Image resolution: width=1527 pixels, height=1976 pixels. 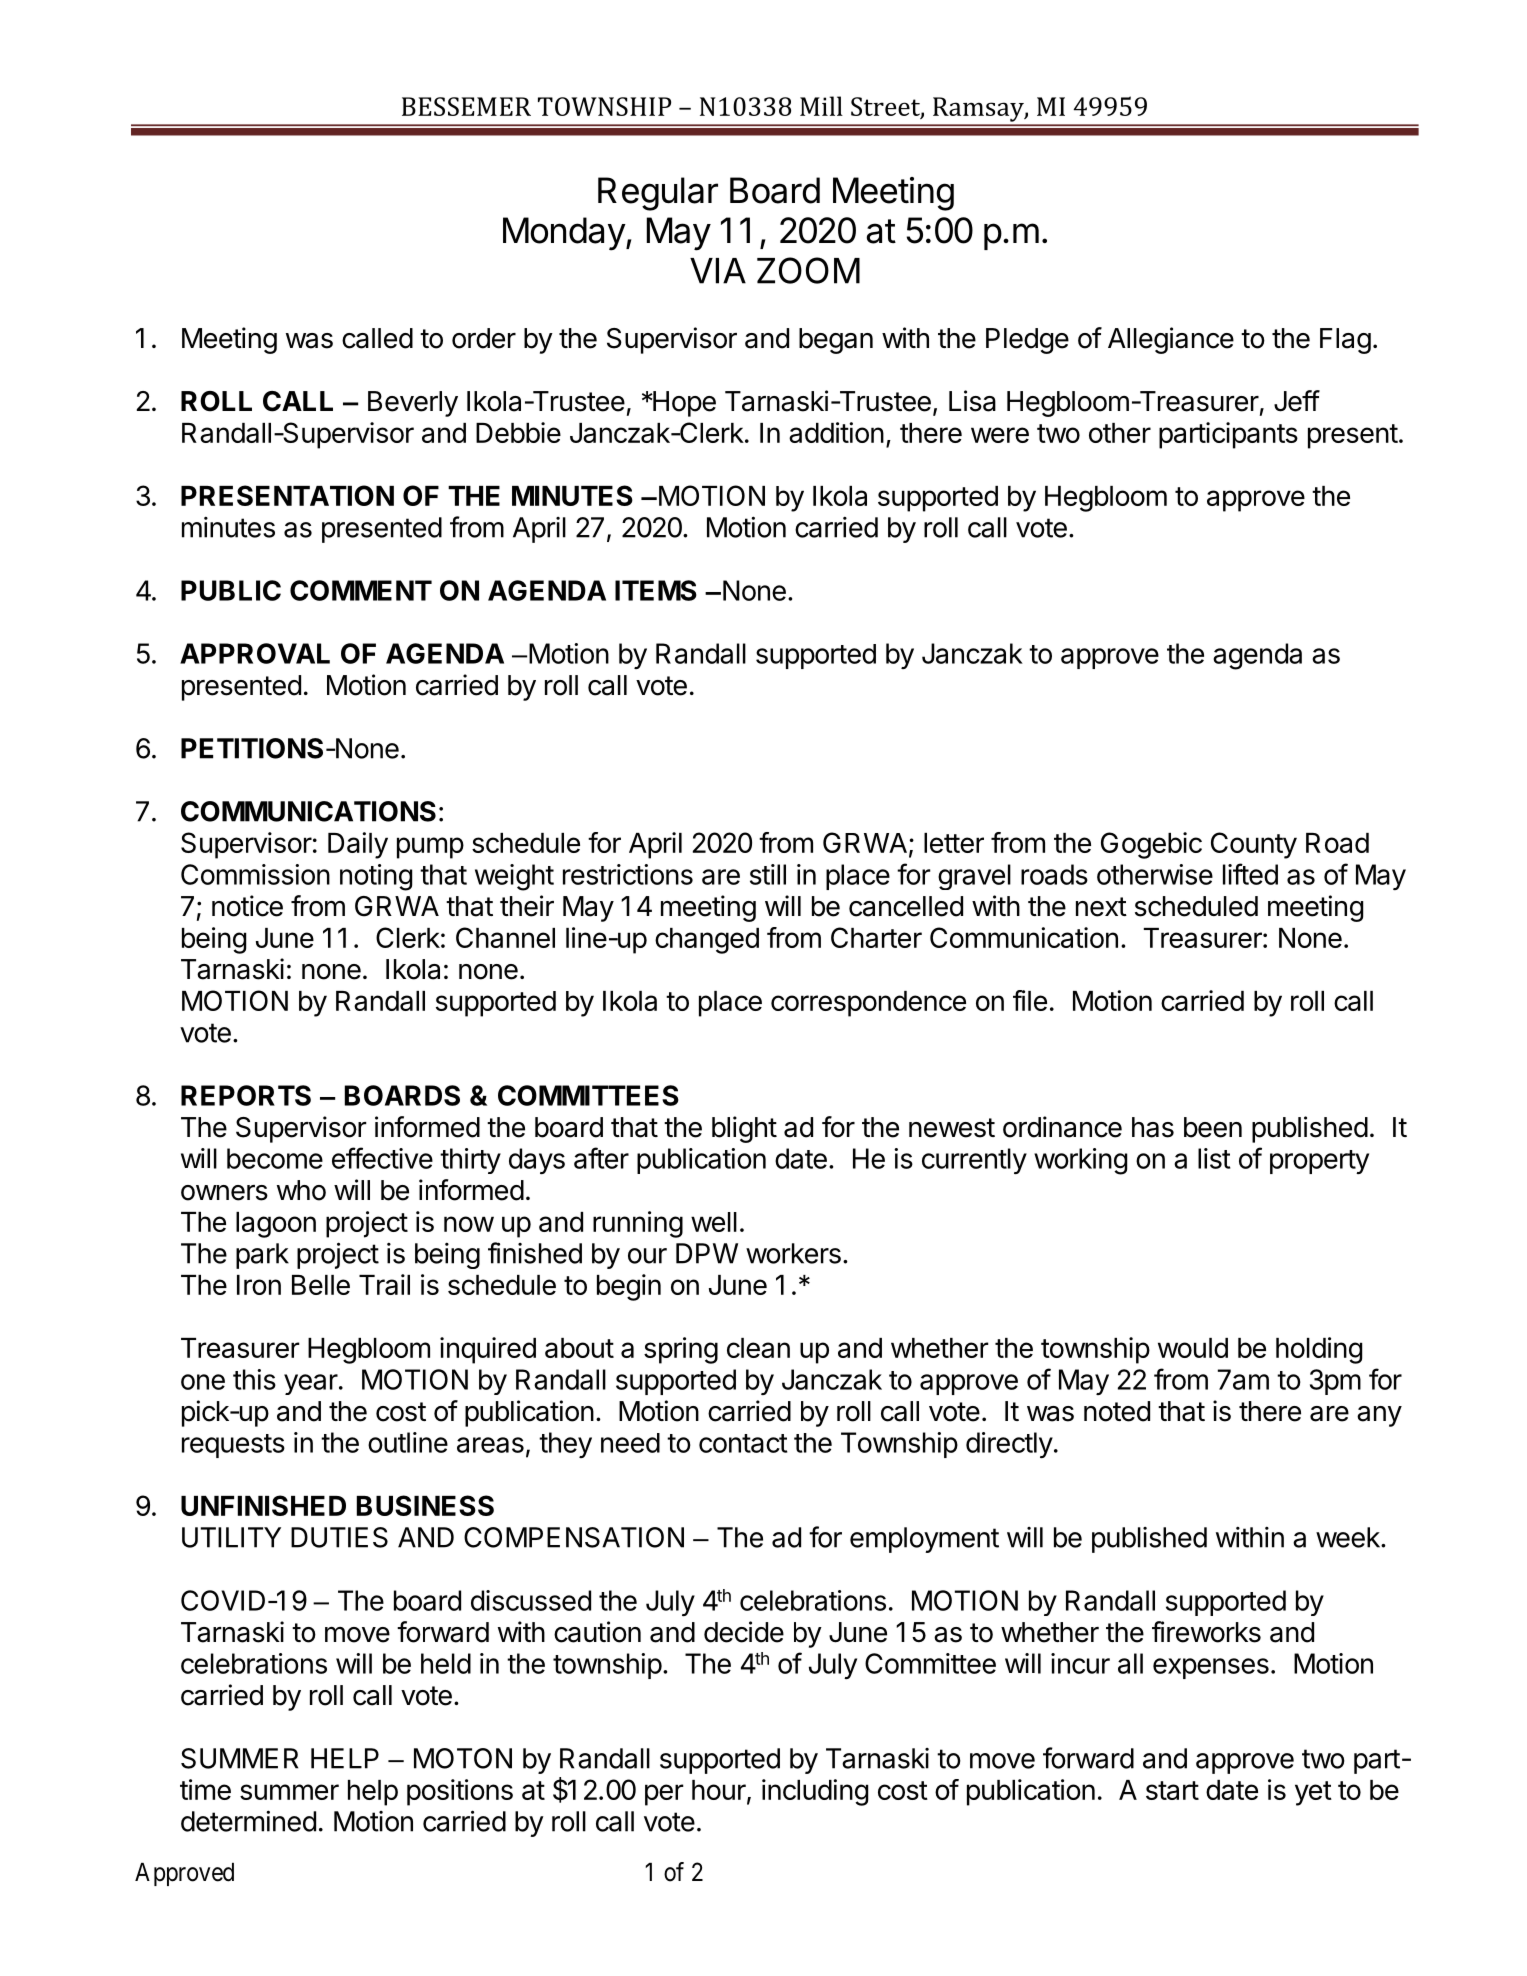 I want to click on including, so click(x=815, y=1792).
